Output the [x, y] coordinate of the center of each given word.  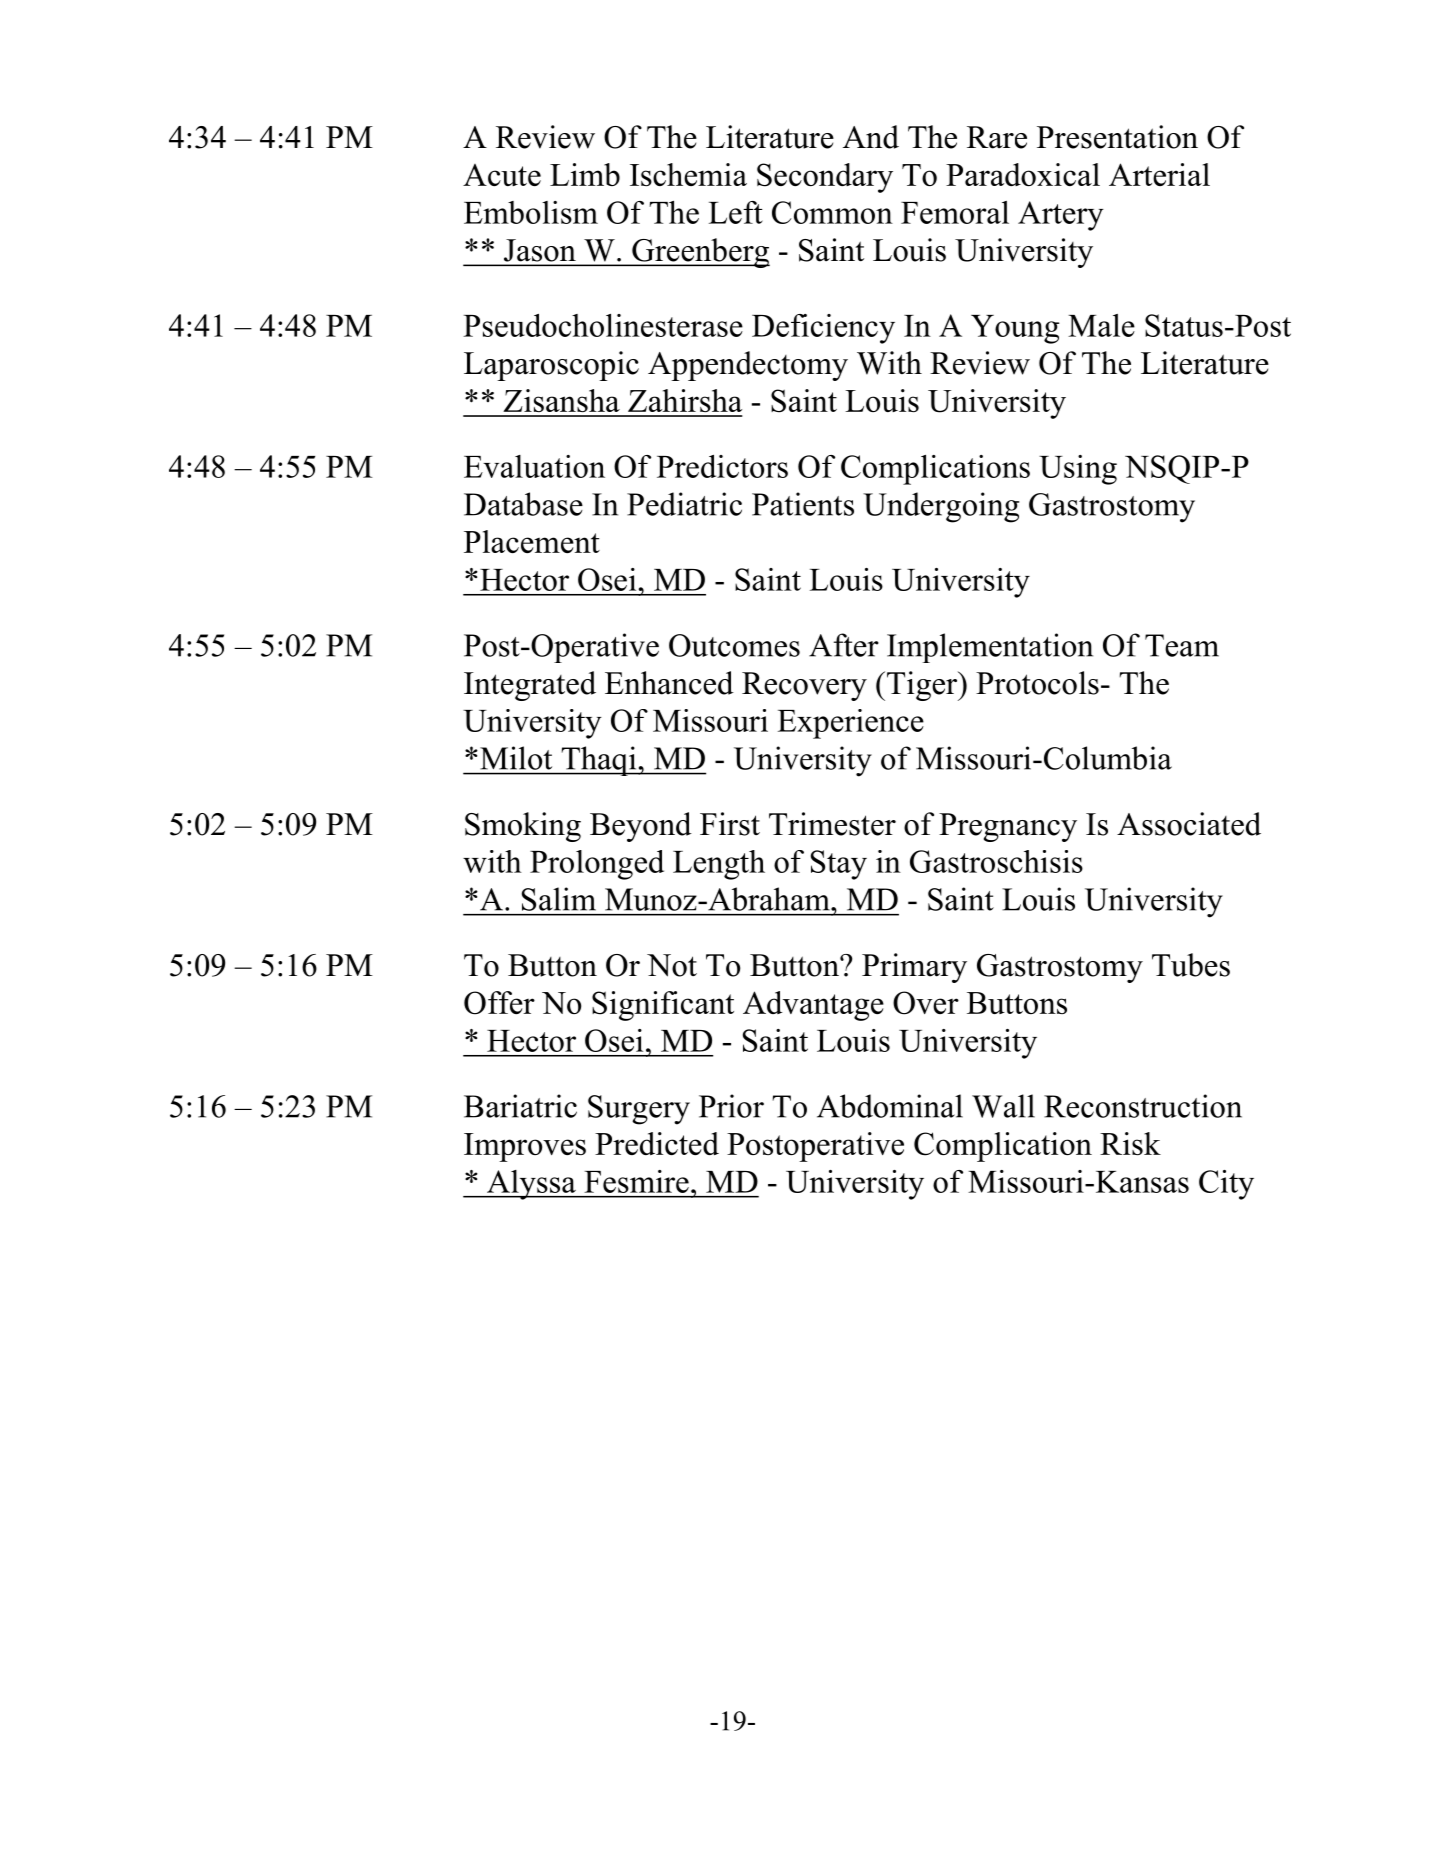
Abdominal [890, 1106]
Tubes [1191, 965]
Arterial [1159, 174]
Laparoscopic [551, 366]
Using [1078, 470]
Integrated [530, 686]
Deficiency [823, 329]
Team [1182, 645]
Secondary [825, 178]
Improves [525, 1147]
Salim [559, 899]
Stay [839, 865]
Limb [585, 174]
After [844, 645]
